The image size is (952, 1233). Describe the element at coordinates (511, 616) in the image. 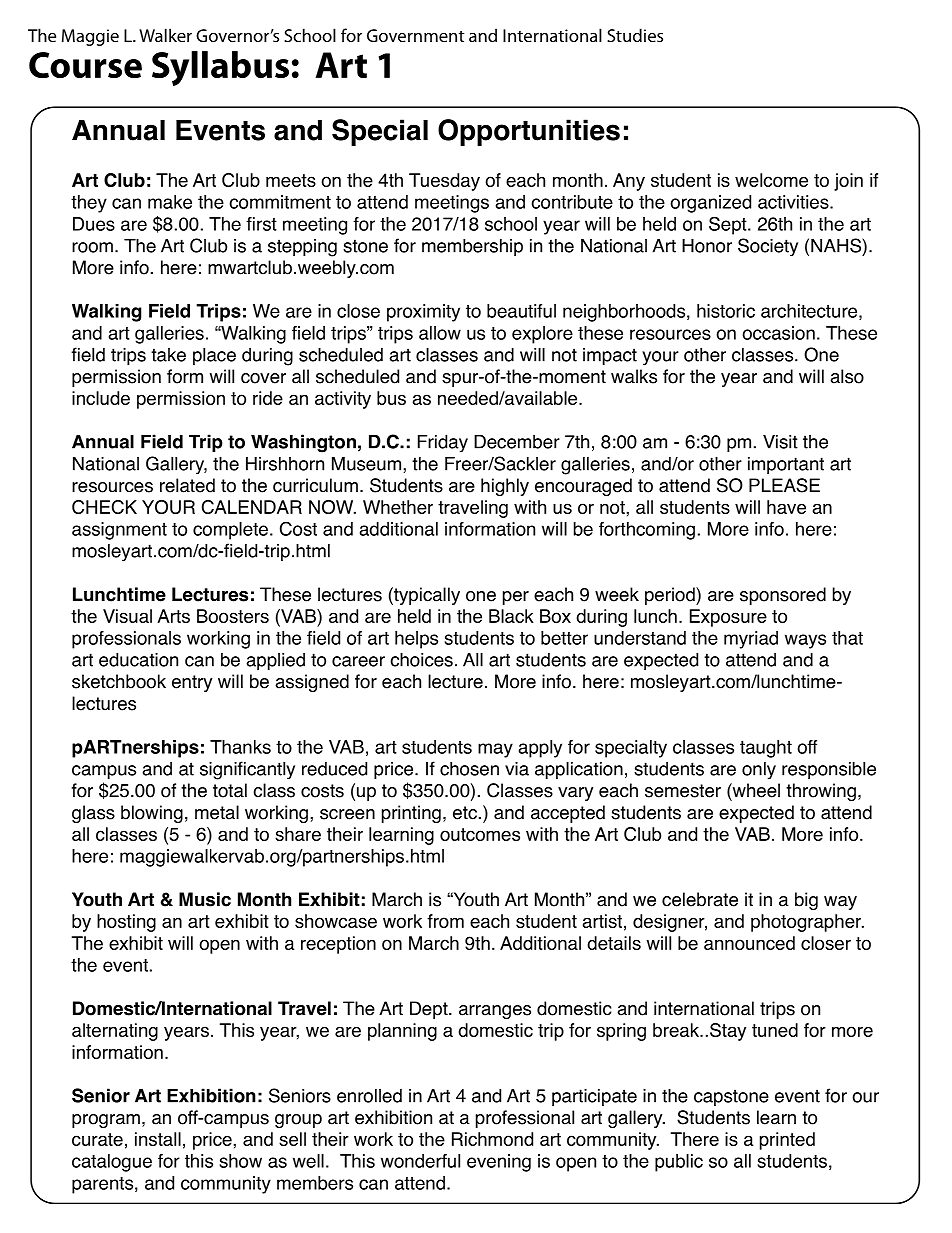

I see `Black` at that location.
